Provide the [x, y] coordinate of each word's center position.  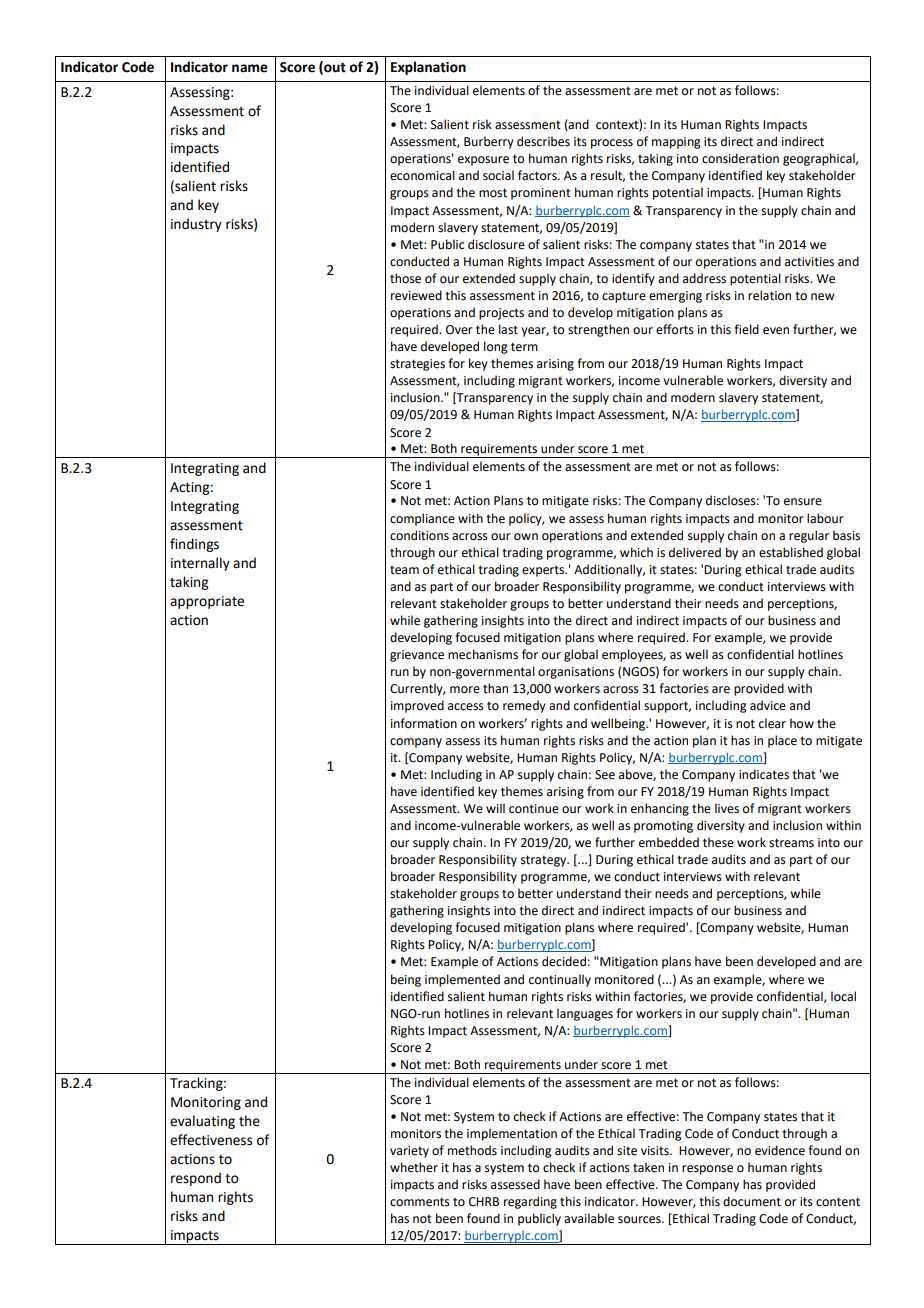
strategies [417, 365]
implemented [462, 980]
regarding [530, 1202]
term [524, 347]
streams [791, 843]
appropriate [207, 602]
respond [196, 1179]
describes [543, 141]
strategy [545, 861]
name [250, 68]
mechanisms [483, 654]
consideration [740, 158]
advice [768, 705]
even [776, 331]
